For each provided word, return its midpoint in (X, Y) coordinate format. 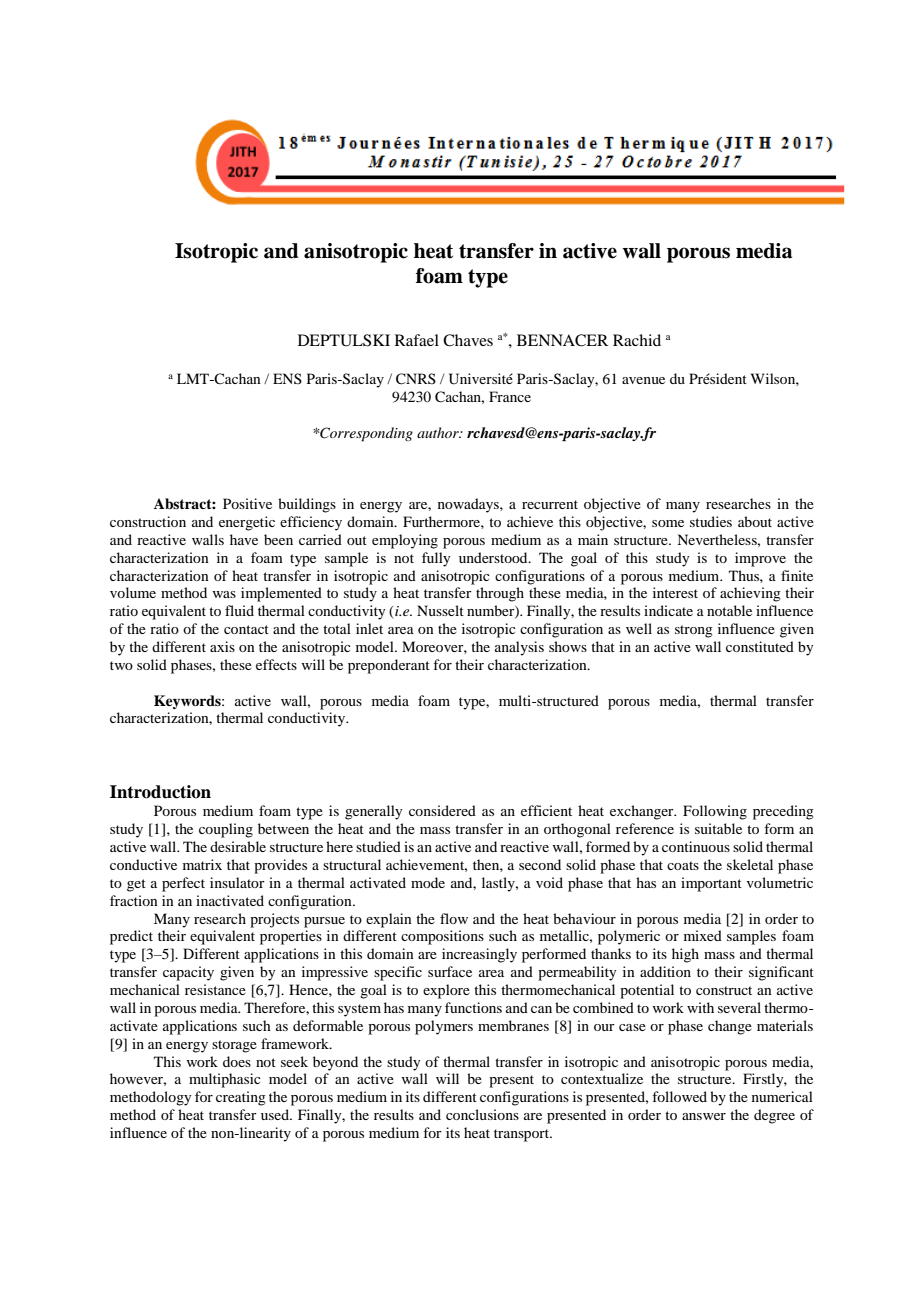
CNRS (416, 379)
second (540, 864)
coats (683, 865)
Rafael (417, 340)
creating (241, 1098)
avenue (643, 380)
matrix (202, 864)
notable (729, 610)
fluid (239, 610)
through (500, 594)
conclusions (482, 1114)
